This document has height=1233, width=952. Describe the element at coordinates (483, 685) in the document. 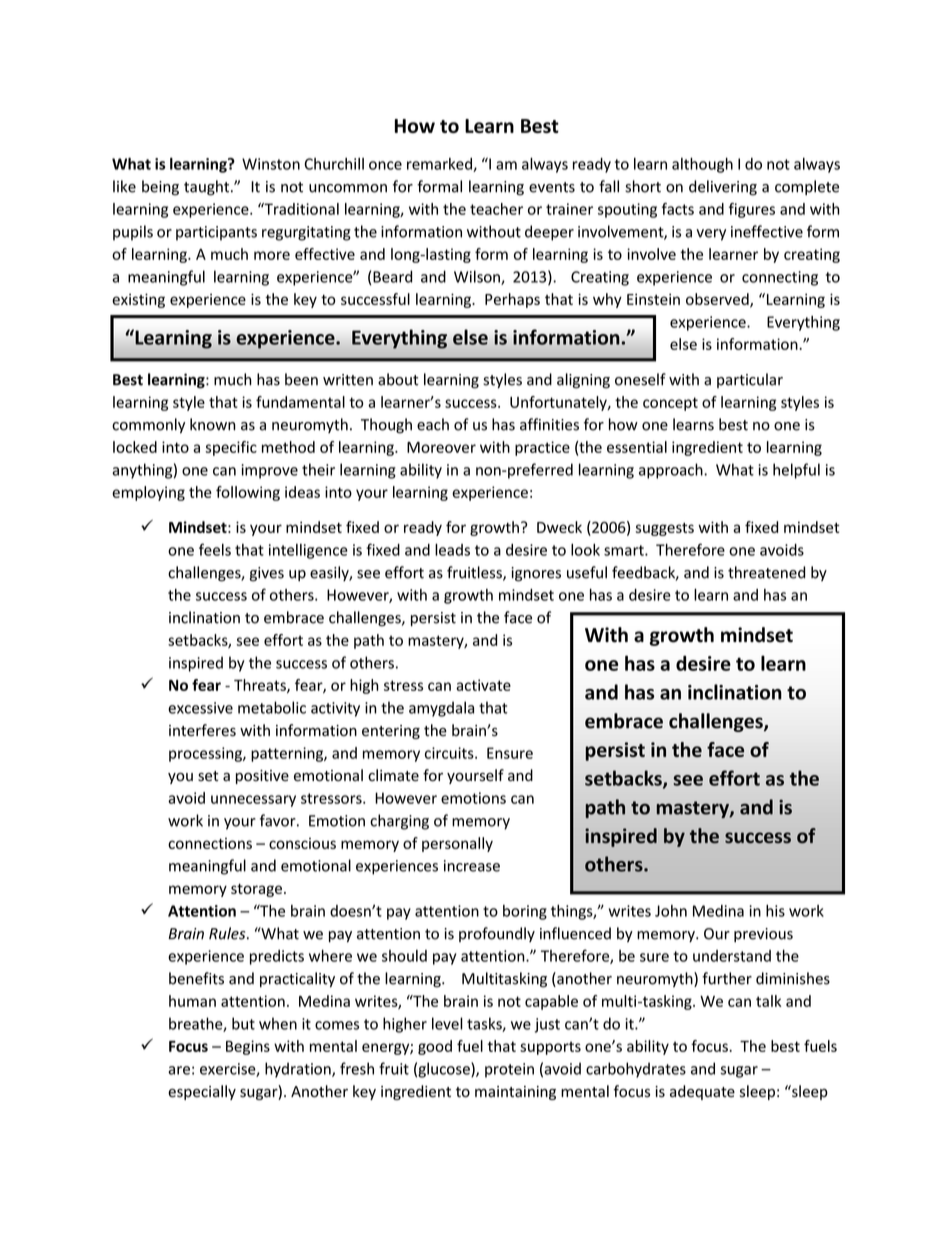

I see `activate` at that location.
